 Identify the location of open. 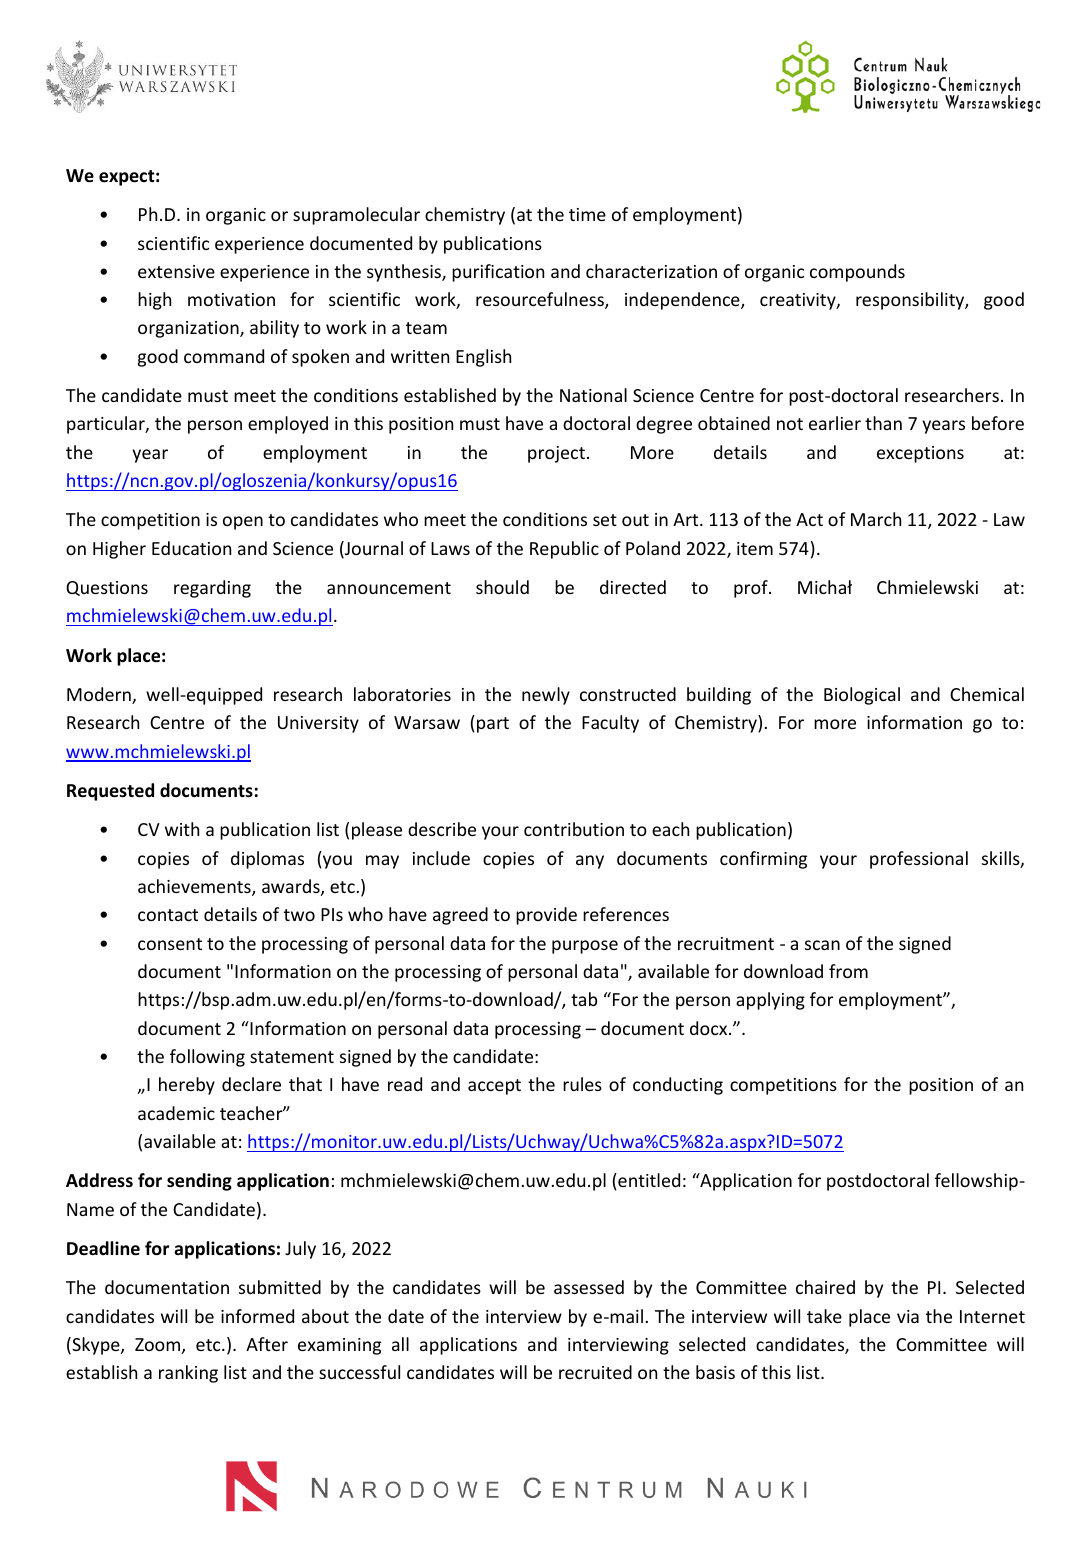
(243, 523).
